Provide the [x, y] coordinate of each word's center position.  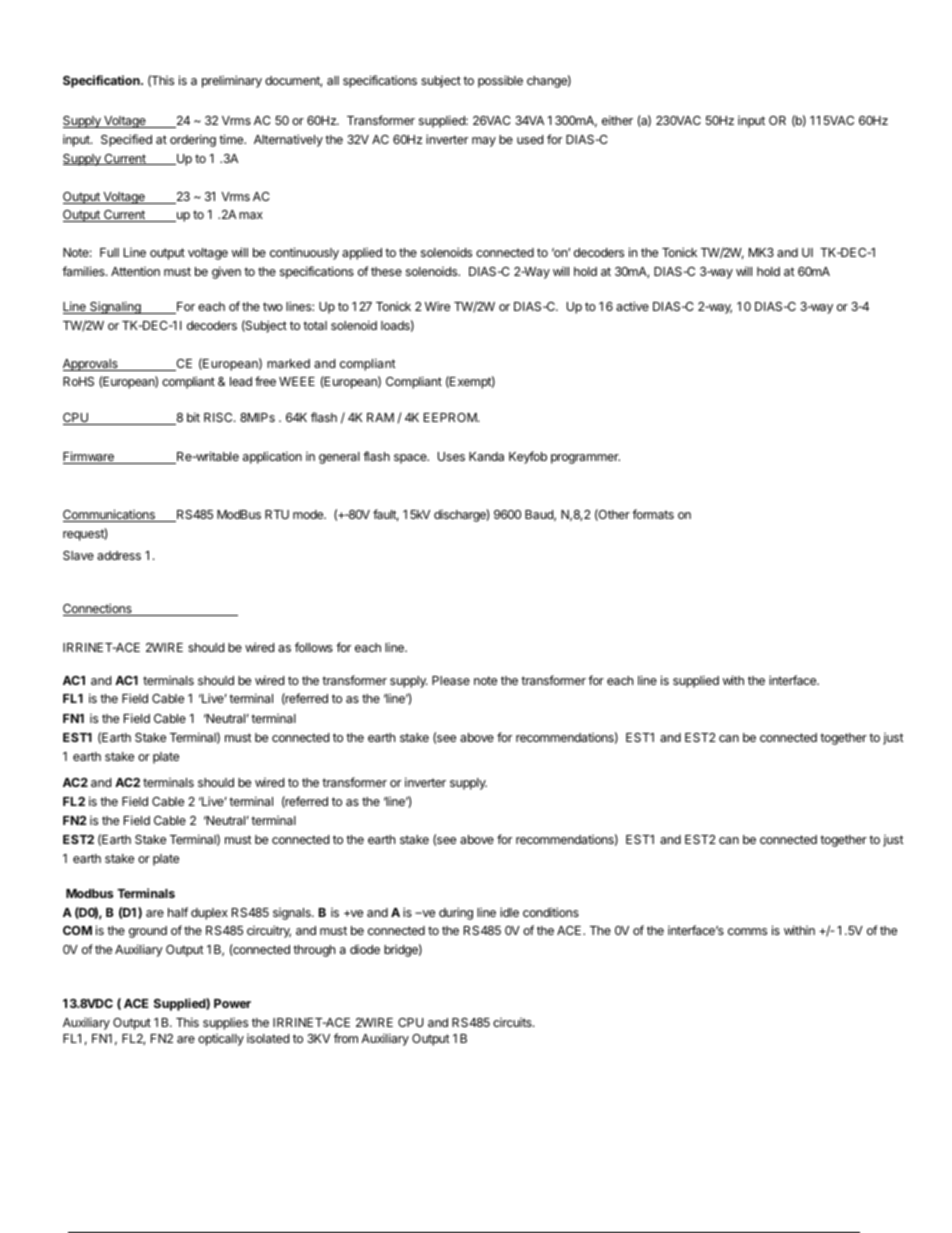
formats [653, 514]
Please [451, 680]
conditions [551, 912]
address [119, 555]
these [386, 271]
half [178, 912]
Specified [126, 140]
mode [309, 514]
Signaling [115, 307]
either [617, 120]
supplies [225, 1024]
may [484, 142]
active [632, 306]
